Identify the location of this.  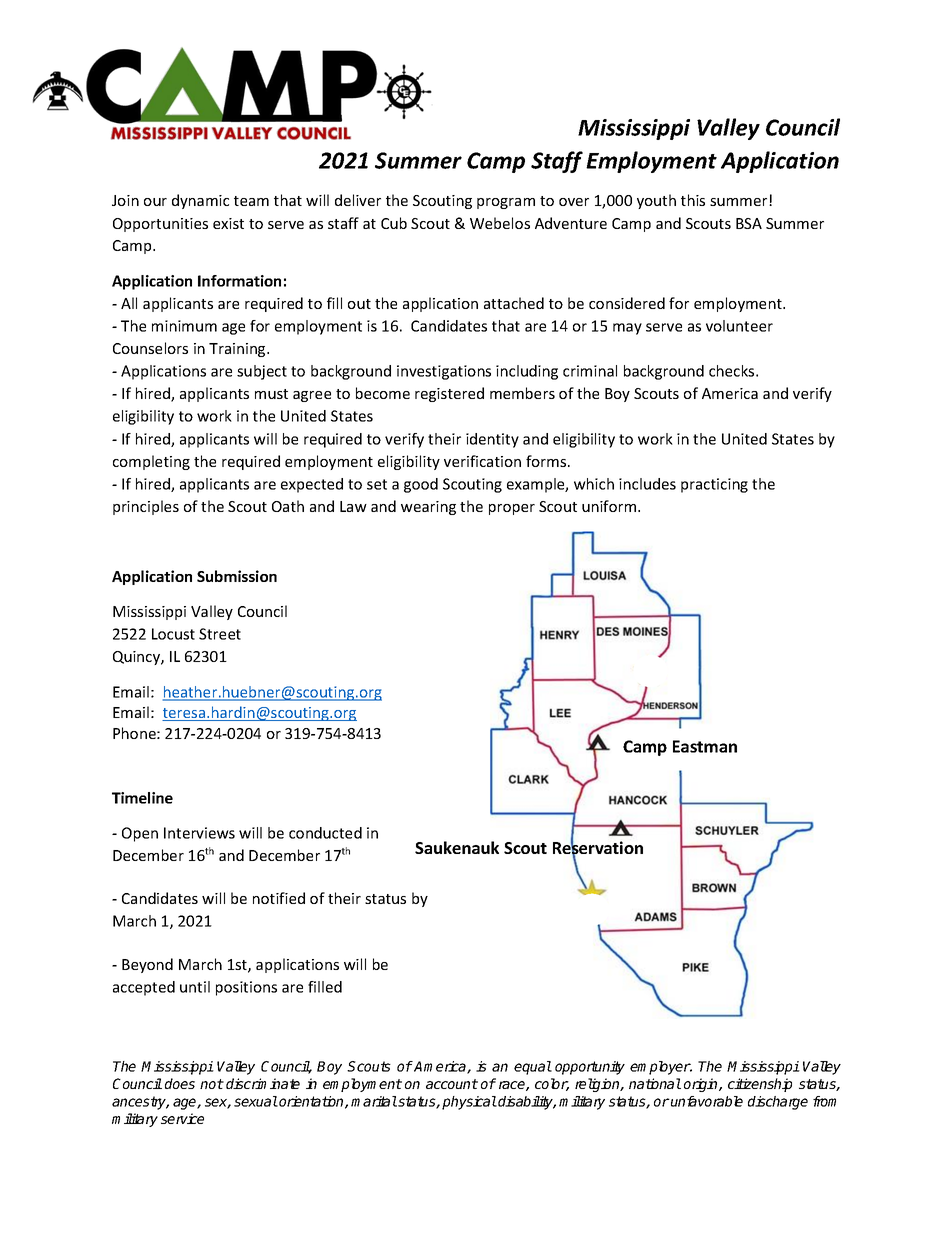
(693, 200).
